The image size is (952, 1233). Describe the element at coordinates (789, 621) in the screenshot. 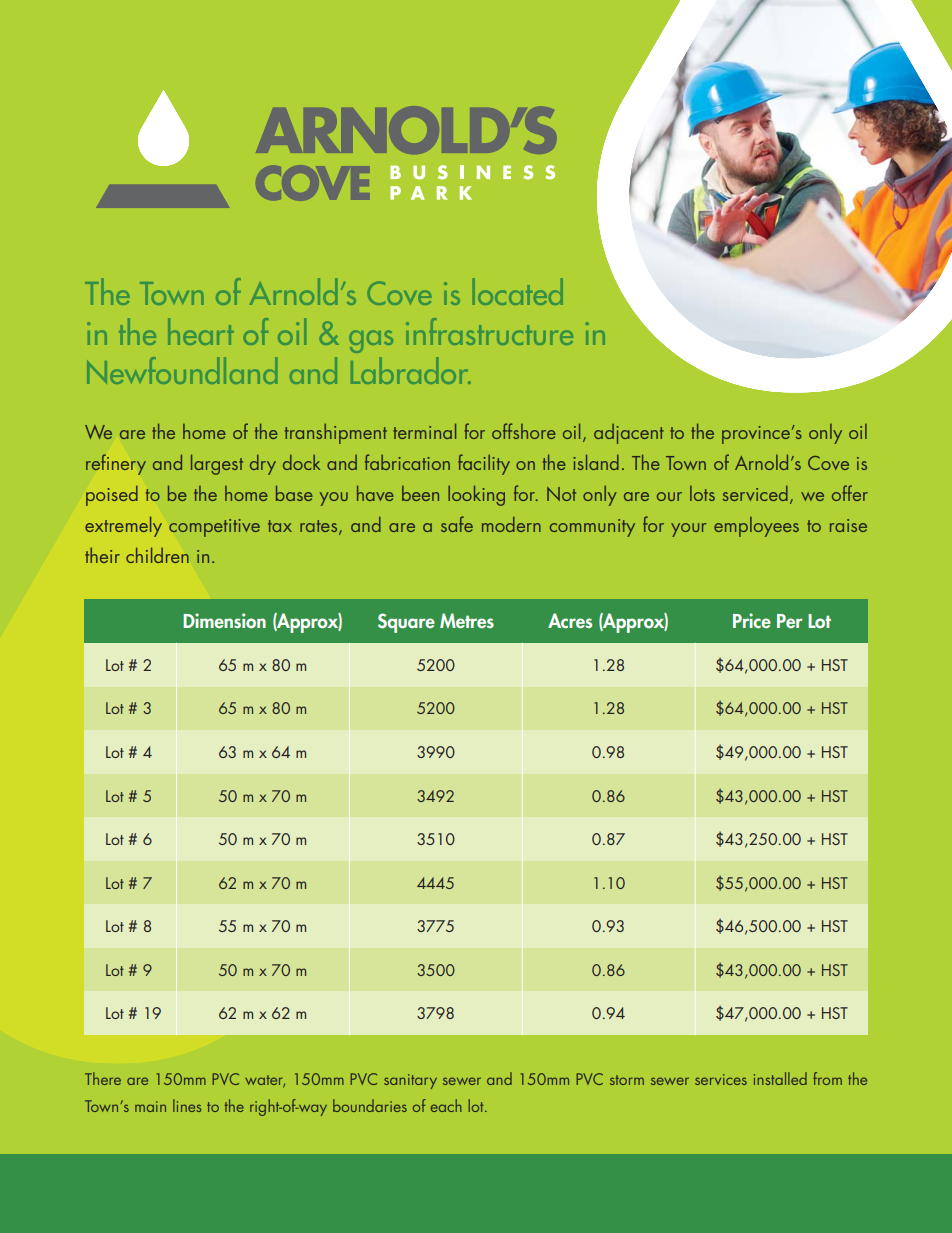

I see `Per` at that location.
